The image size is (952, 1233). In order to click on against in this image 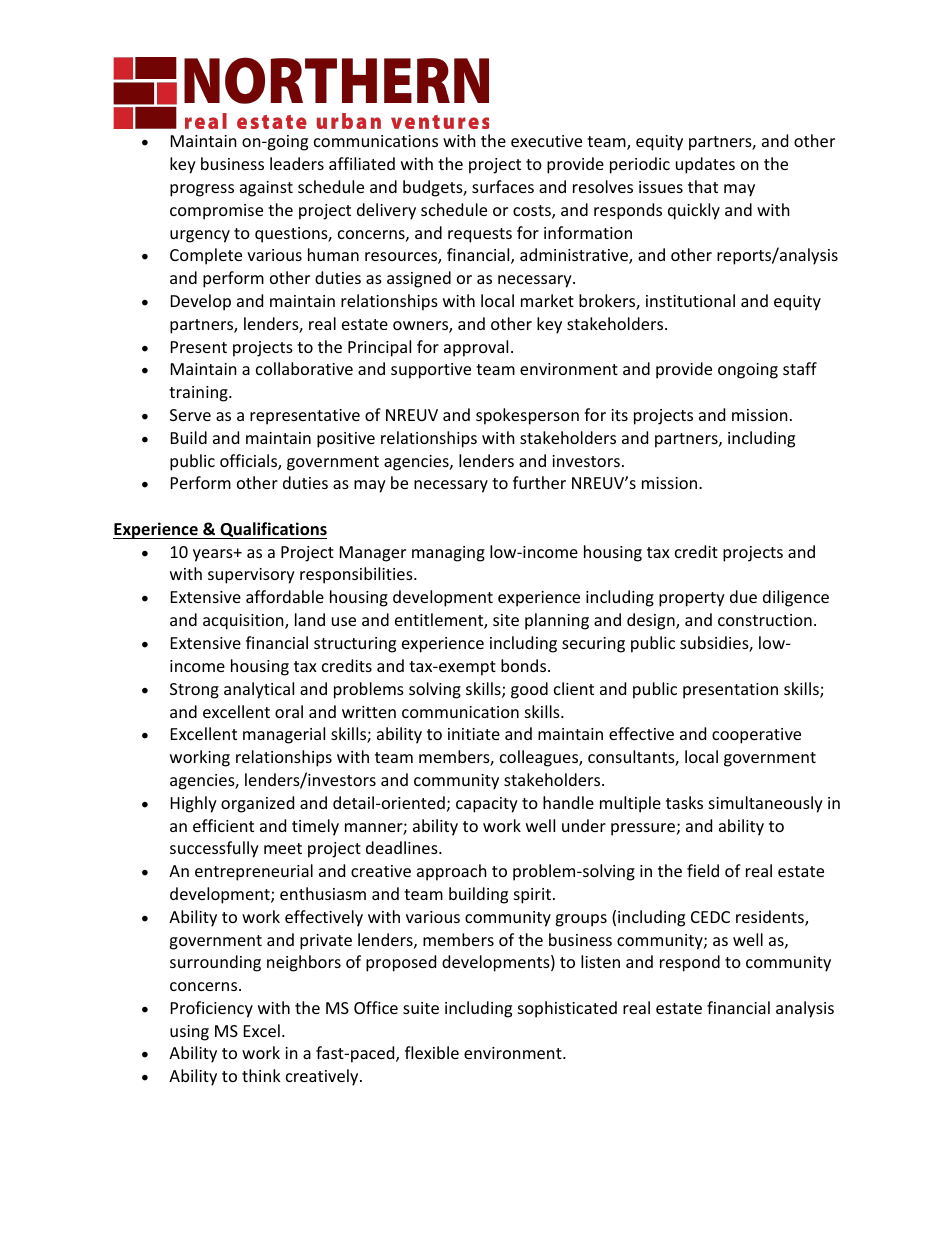, I will do `click(266, 189)`.
